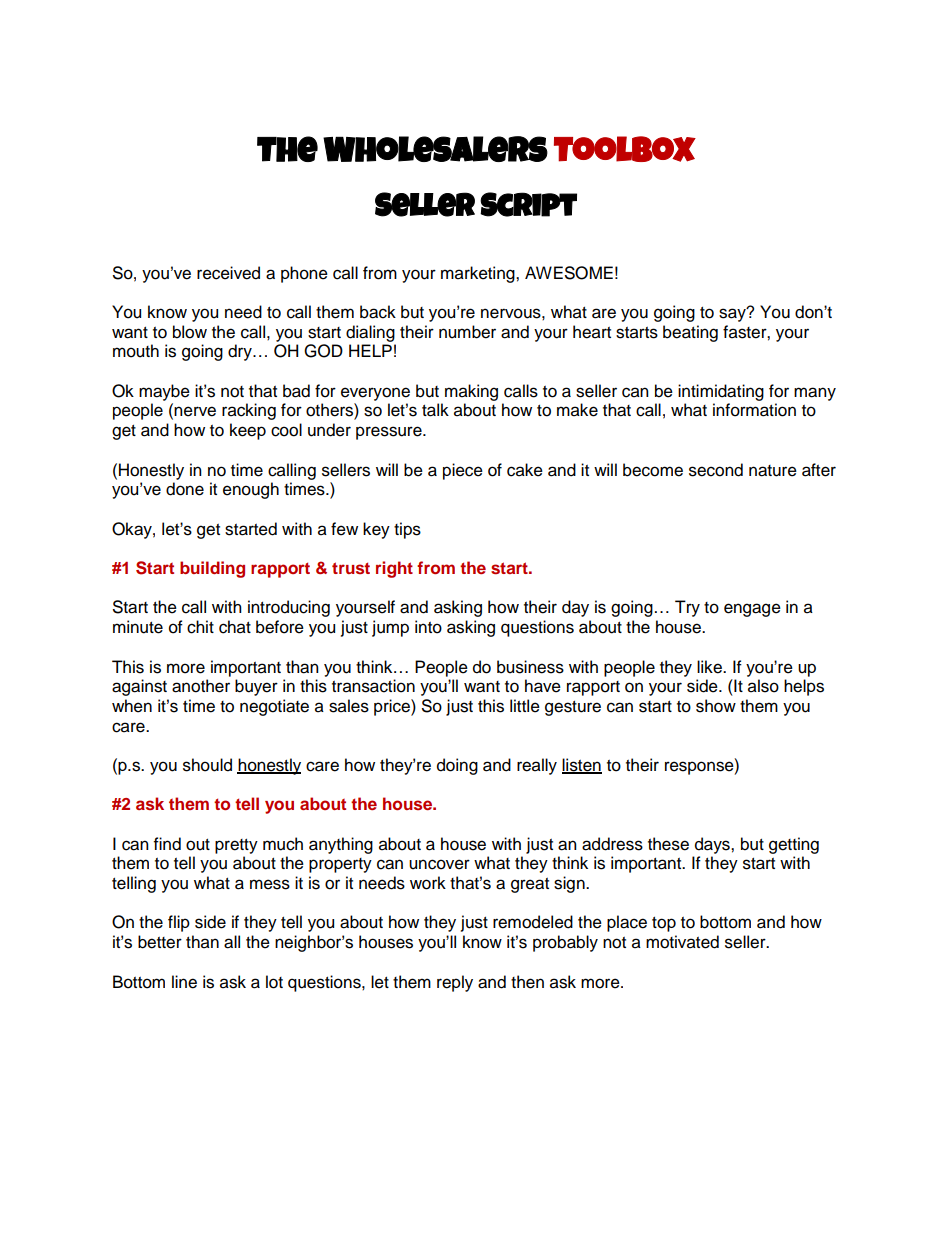 The image size is (952, 1233). Describe the element at coordinates (525, 706) in the screenshot. I see `little` at that location.
